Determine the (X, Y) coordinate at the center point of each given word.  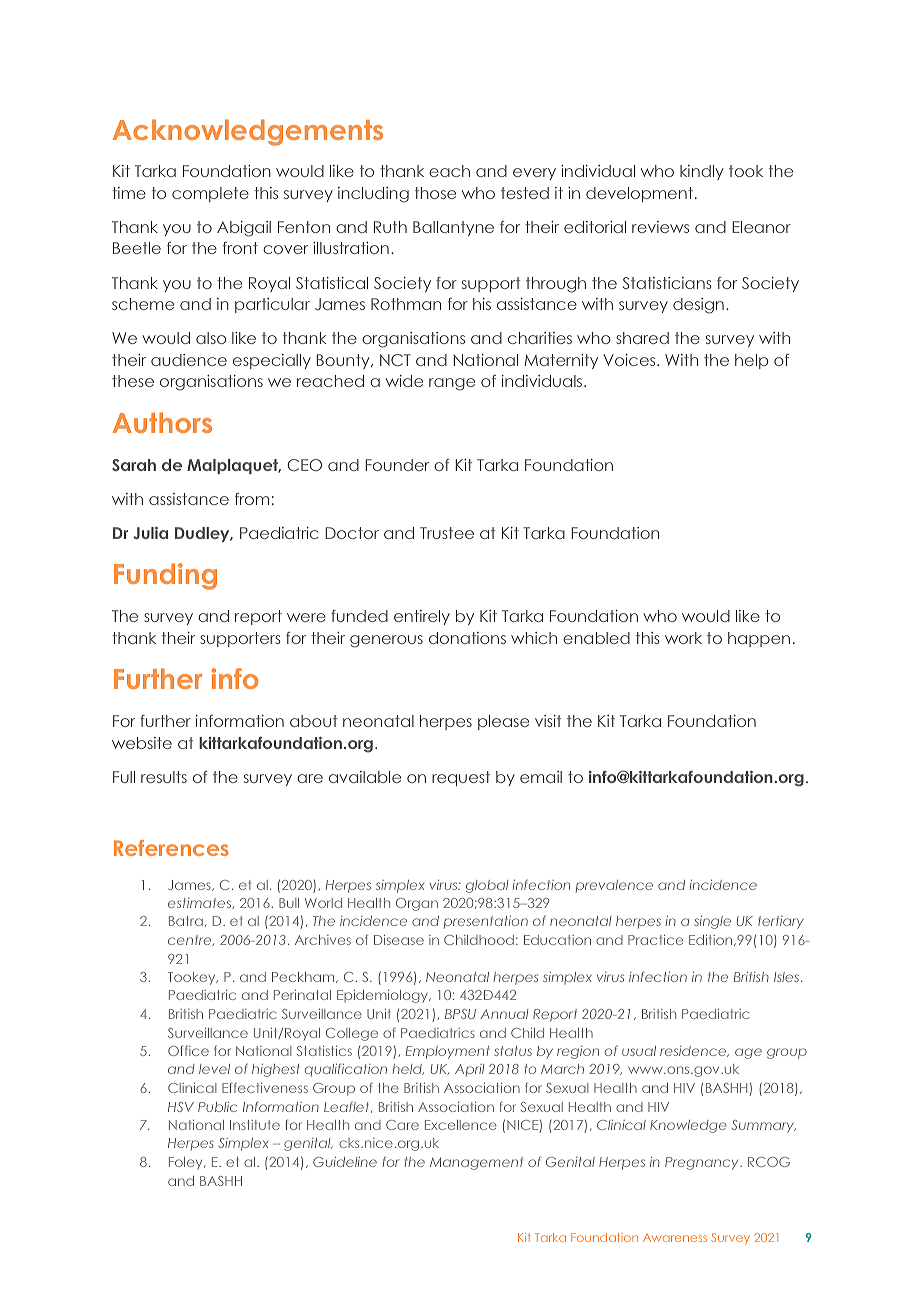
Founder (397, 465)
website (142, 743)
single (712, 922)
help (752, 361)
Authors (162, 422)
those (435, 193)
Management (476, 1163)
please (503, 722)
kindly (702, 172)
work (683, 638)
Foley (187, 1163)
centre (191, 940)
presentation (486, 922)
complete (210, 194)
